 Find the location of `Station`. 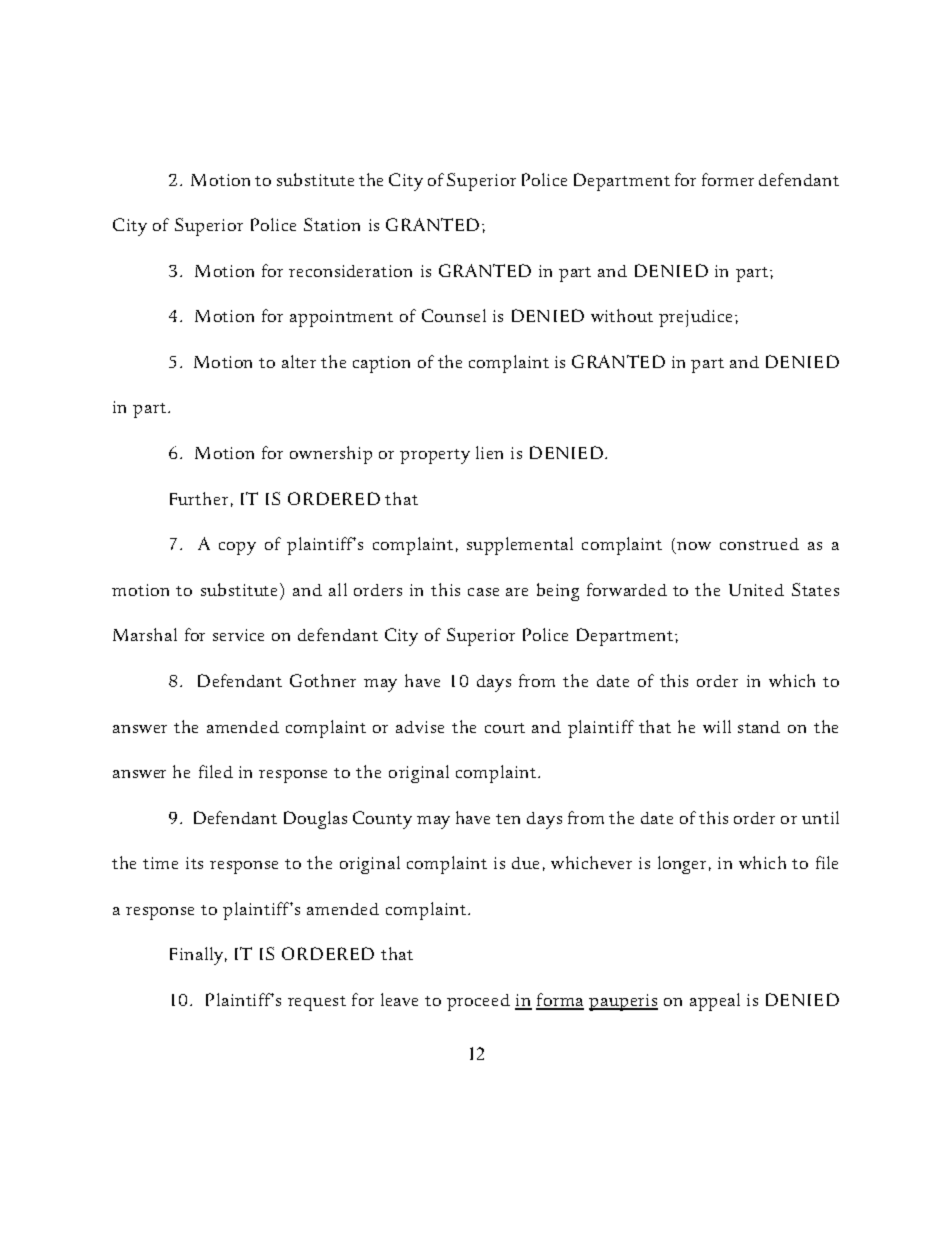

Station is located at coordinates (332, 224).
